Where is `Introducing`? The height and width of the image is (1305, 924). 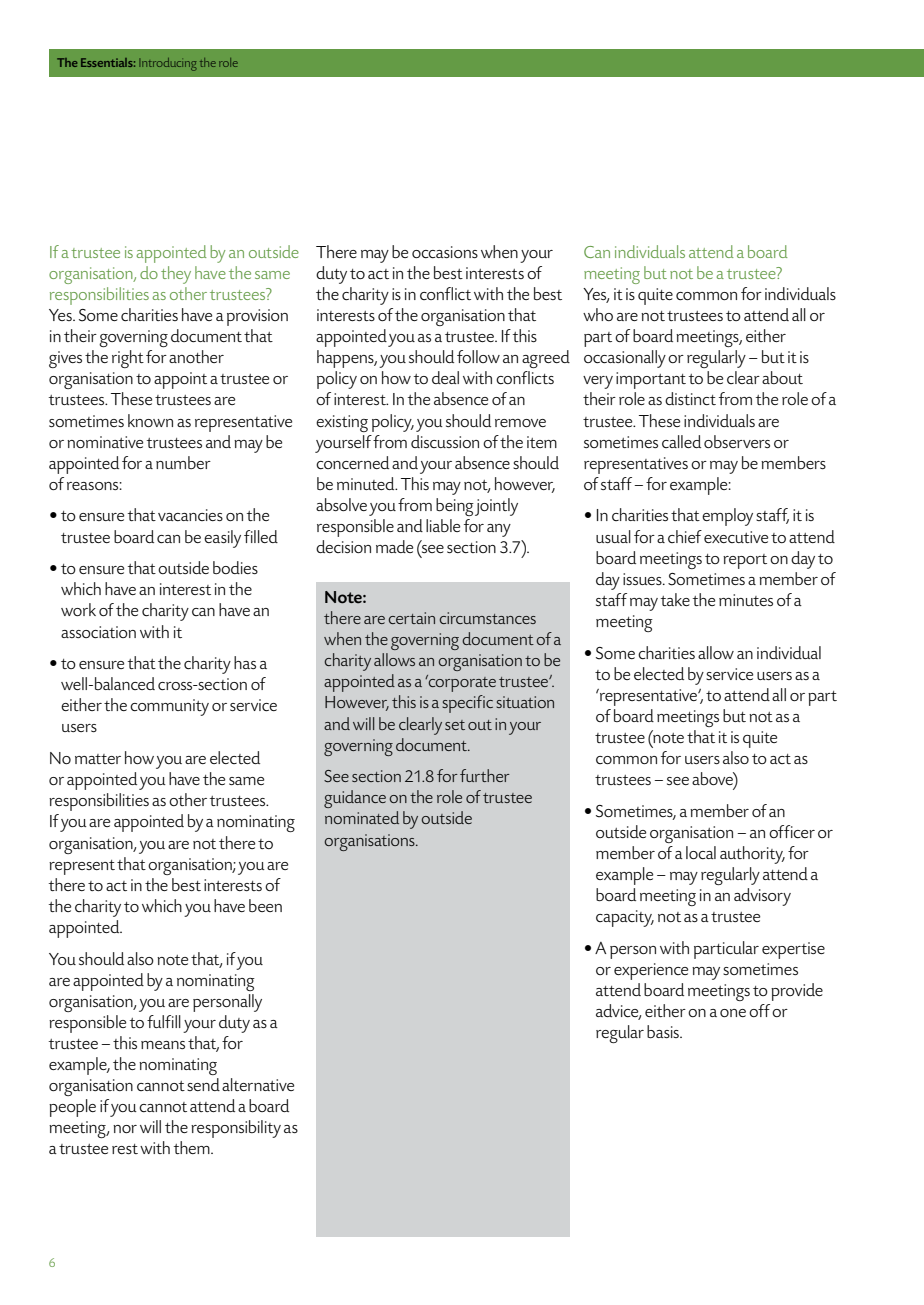
Introducing is located at coordinates (168, 64).
